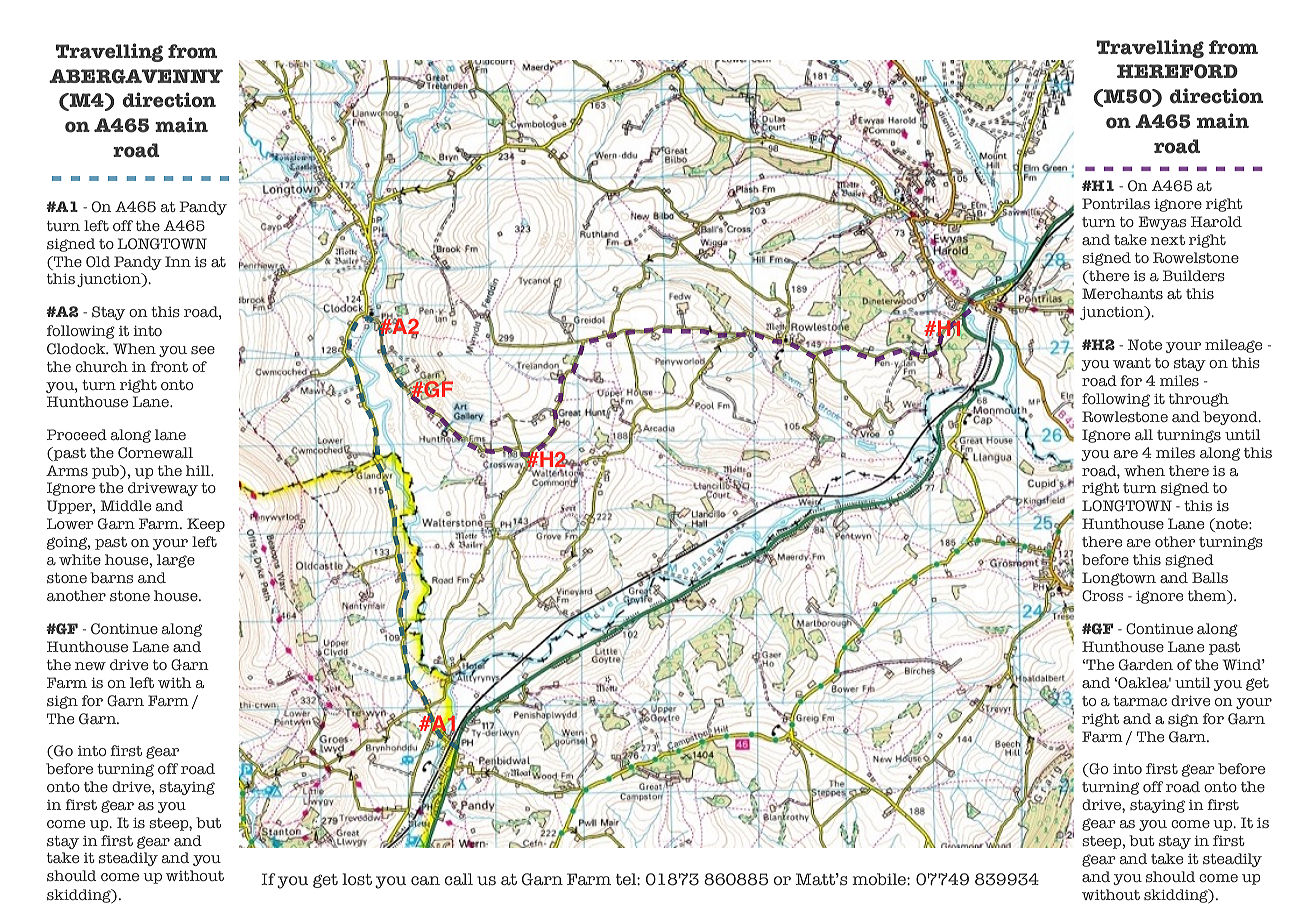 The width and height of the screenshot is (1308, 924). I want to click on see, so click(203, 350).
